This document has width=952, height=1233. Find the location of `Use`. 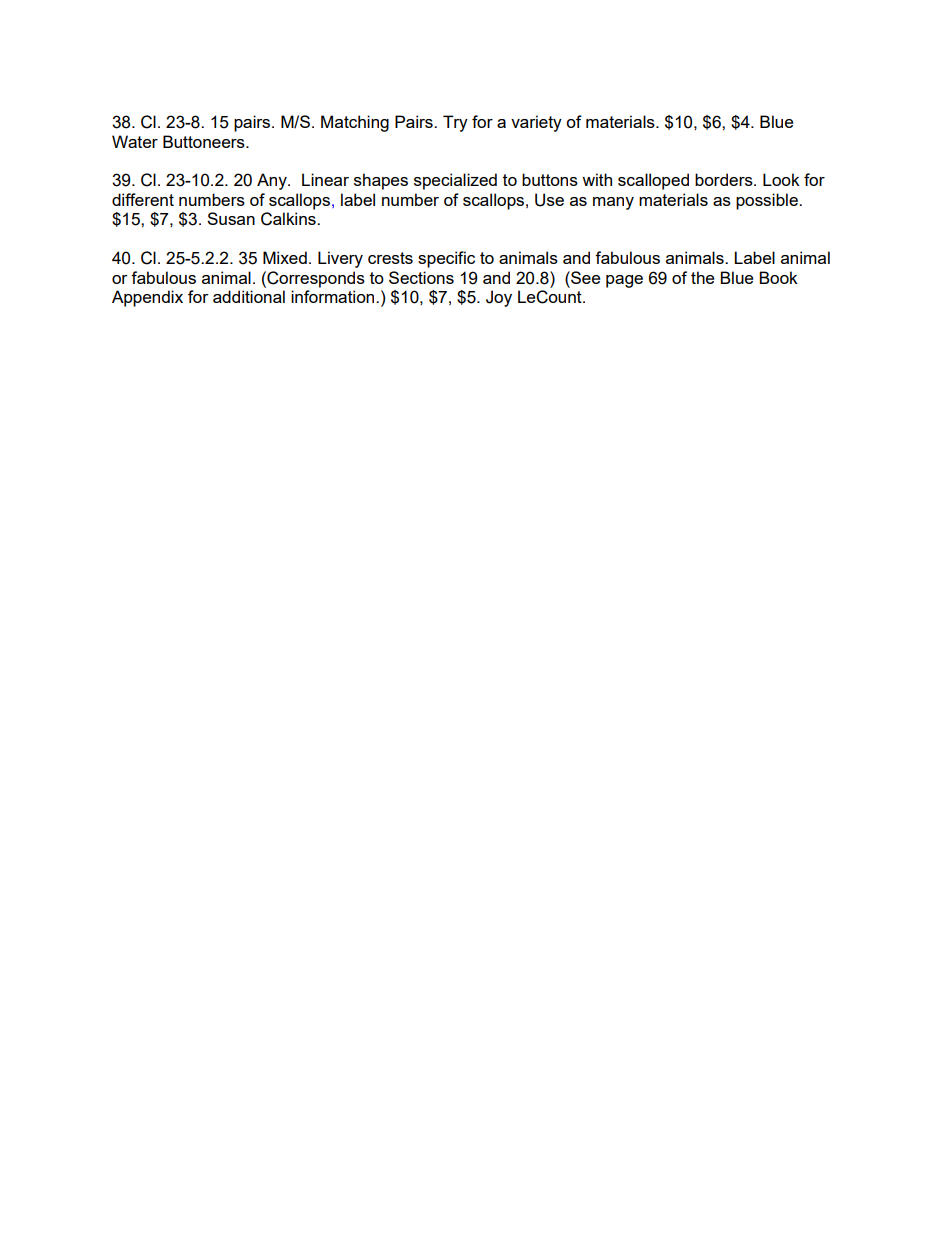

Use is located at coordinates (549, 200).
